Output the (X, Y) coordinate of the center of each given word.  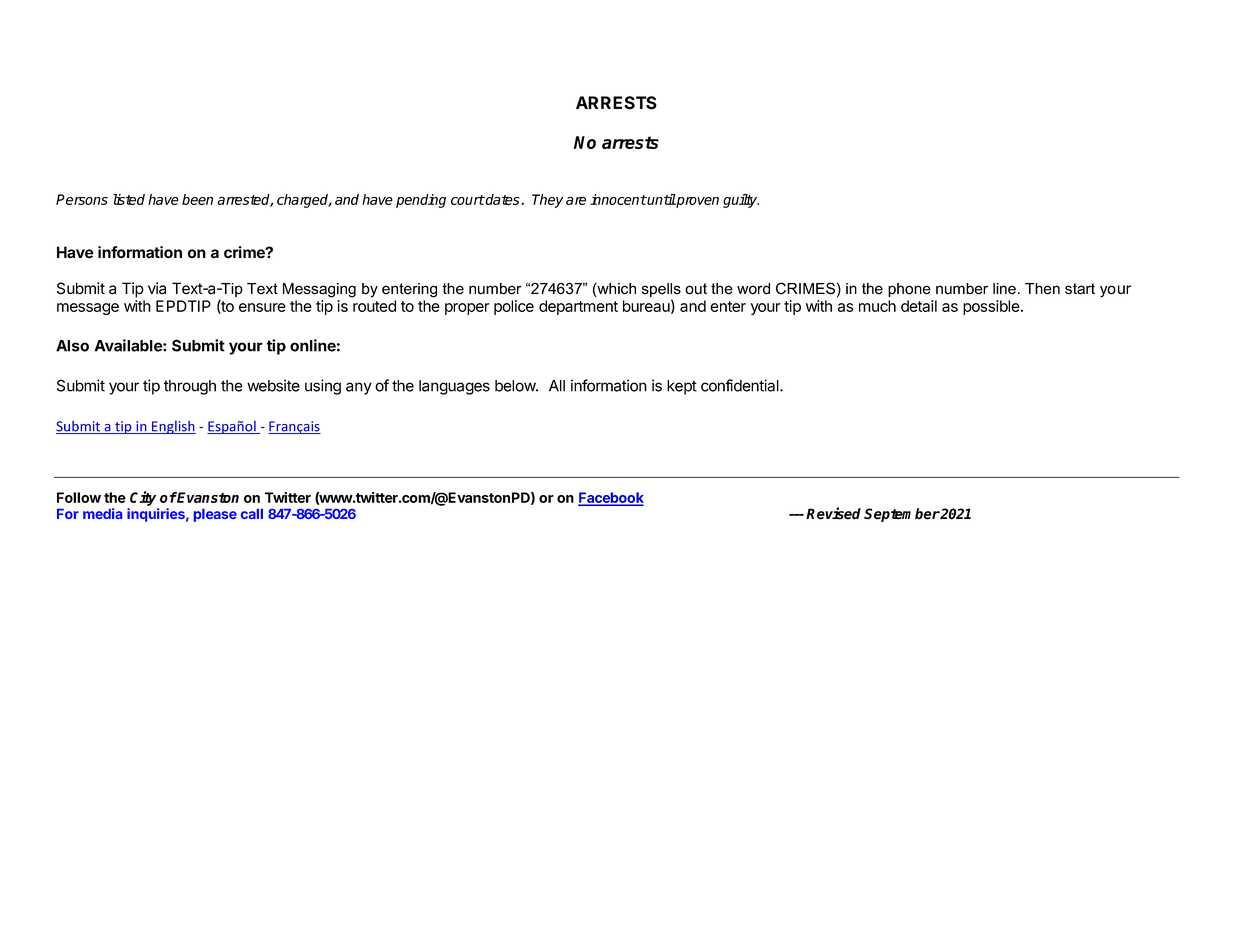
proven (697, 202)
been (197, 199)
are (576, 201)
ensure (262, 307)
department (578, 307)
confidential (741, 385)
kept (682, 387)
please (215, 515)
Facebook (611, 499)
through (190, 387)
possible (992, 307)
